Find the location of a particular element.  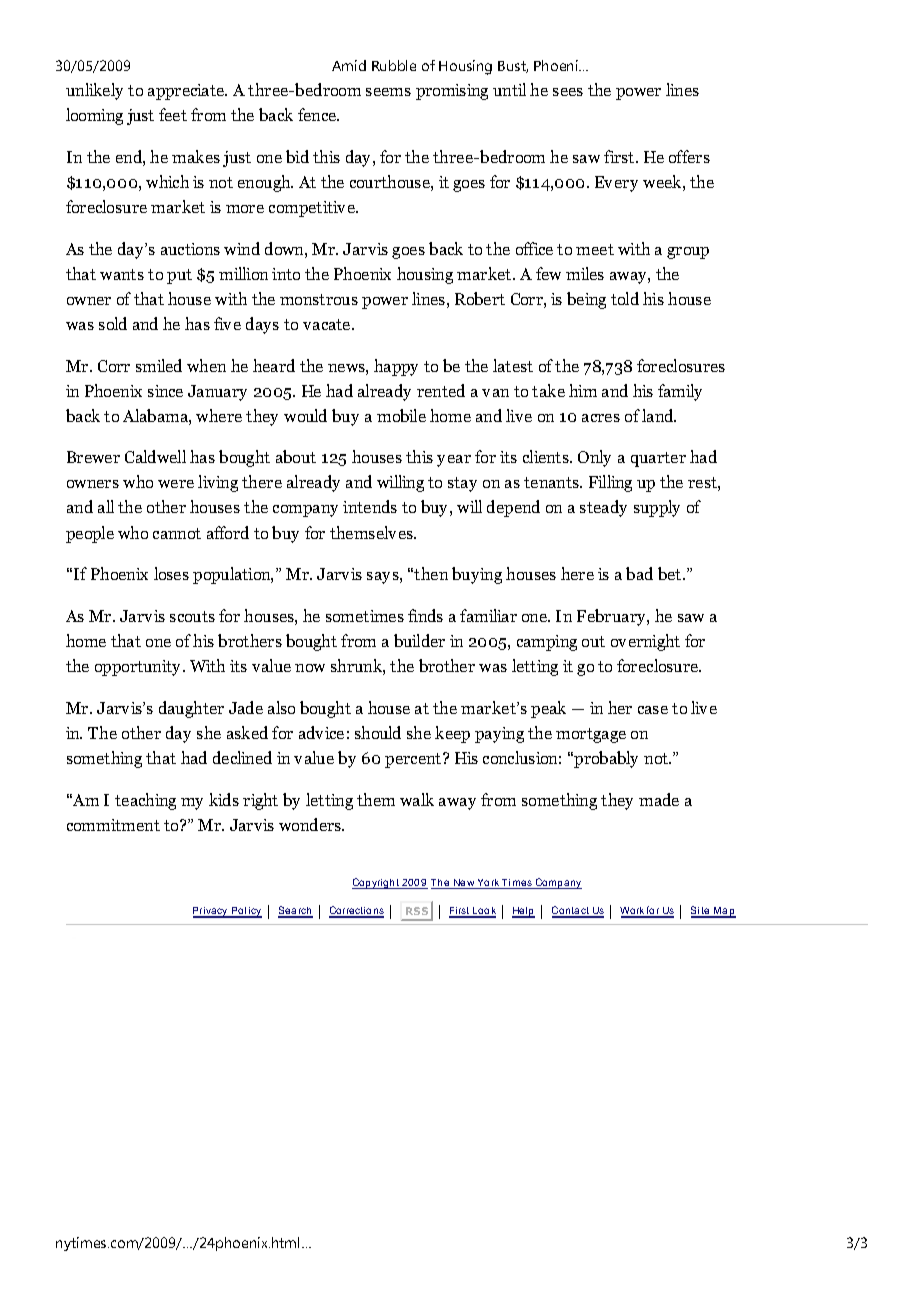

land is located at coordinates (659, 415).
